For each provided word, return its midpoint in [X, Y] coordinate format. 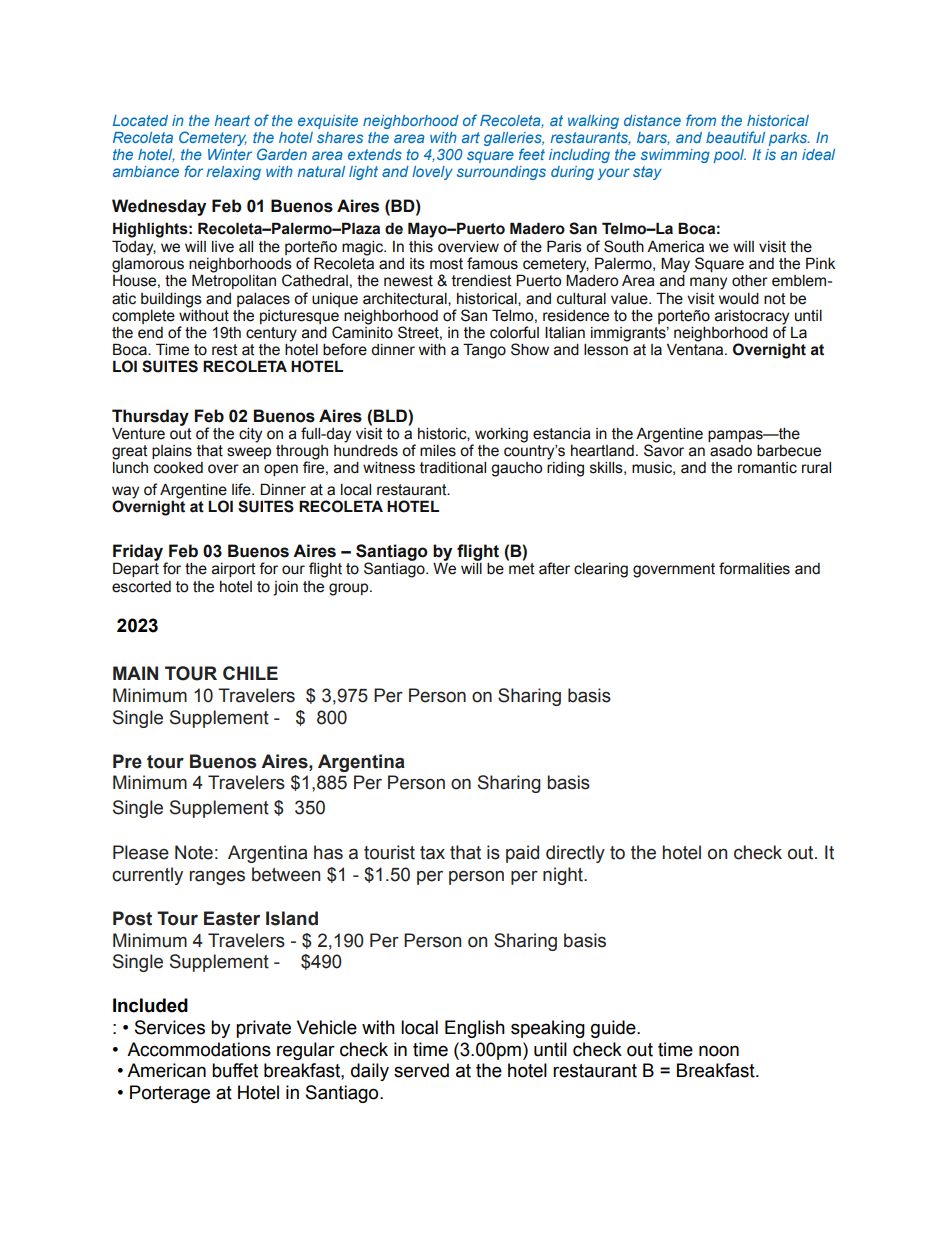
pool [730, 156]
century [271, 334]
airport [234, 570]
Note [194, 852]
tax [432, 853]
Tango [484, 351]
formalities [754, 568]
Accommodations [199, 1049]
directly [575, 854]
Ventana [696, 348]
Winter [230, 154]
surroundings [501, 173]
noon [719, 1051]
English [475, 1029]
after [554, 568]
